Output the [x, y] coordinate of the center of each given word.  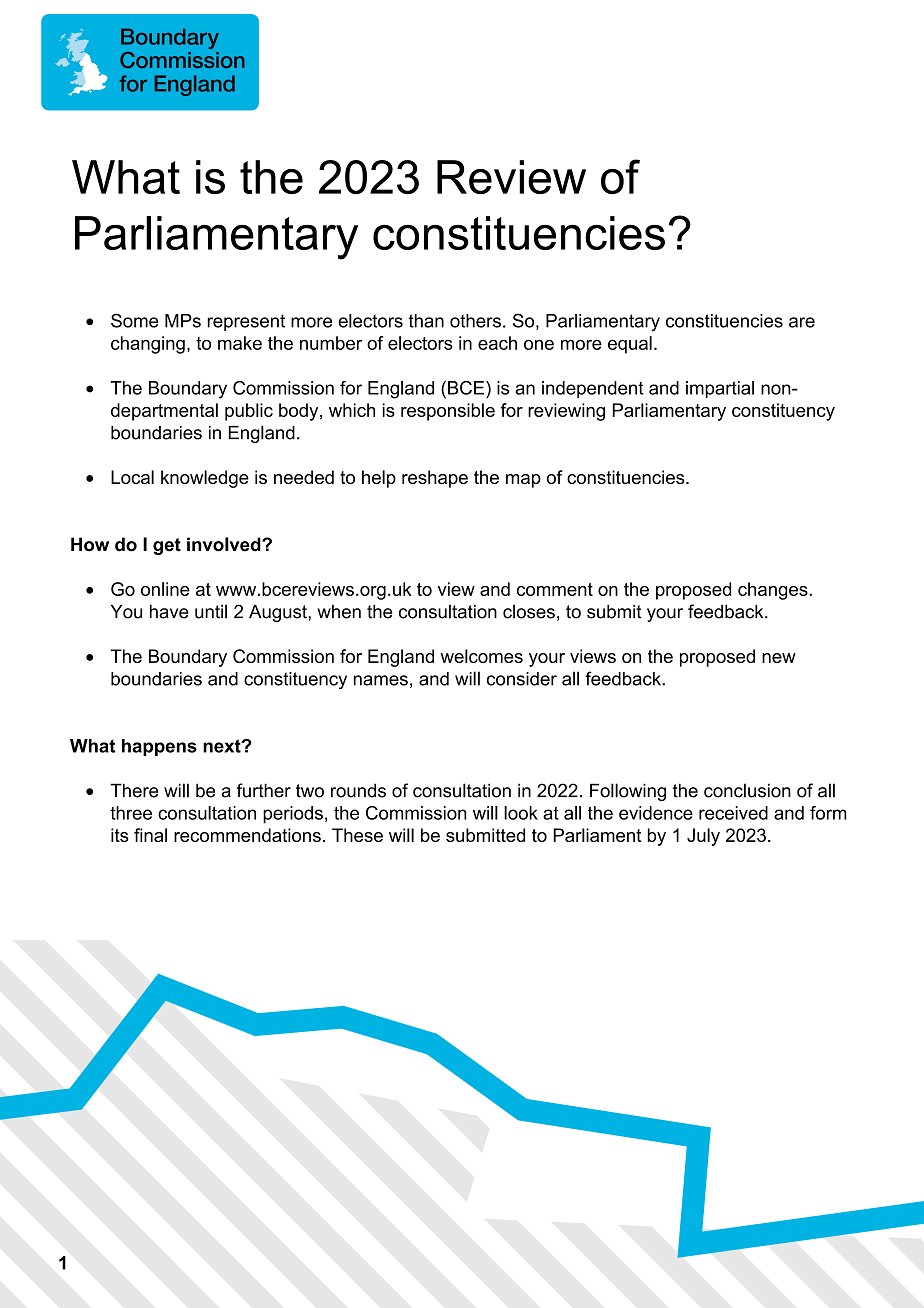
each [497, 343]
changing [148, 345]
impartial [720, 389]
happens [159, 747]
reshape [435, 479]
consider [522, 679]
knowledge [205, 479]
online [165, 589]
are [802, 322]
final [150, 835]
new [779, 658]
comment [555, 589]
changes [774, 591]
